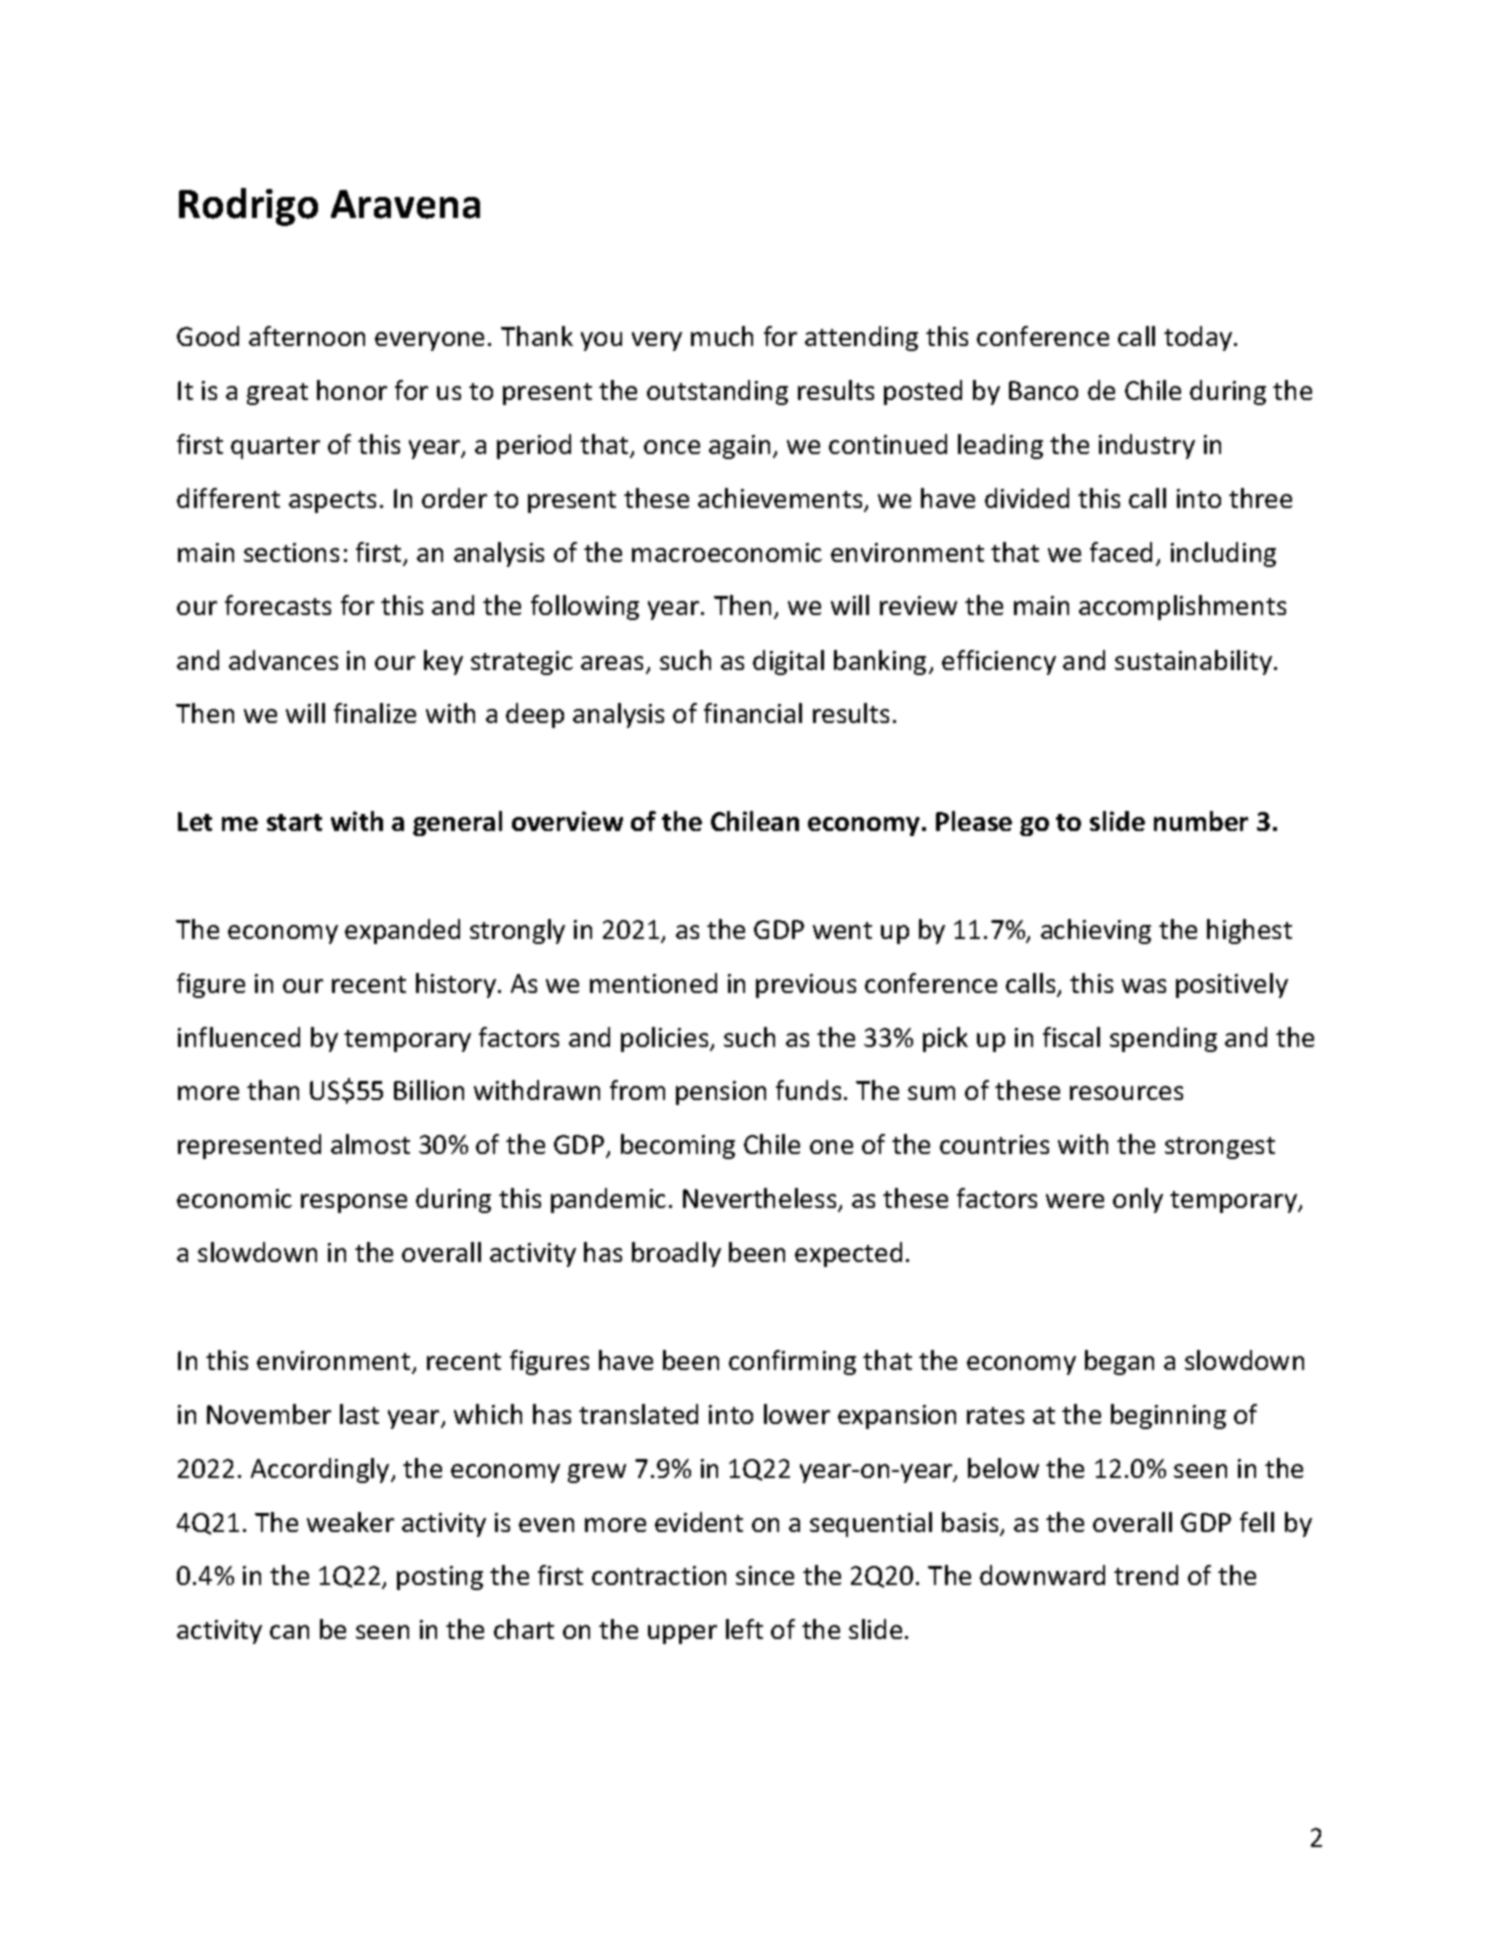  Describe the element at coordinates (678, 1146) in the screenshot. I see `becoming` at that location.
